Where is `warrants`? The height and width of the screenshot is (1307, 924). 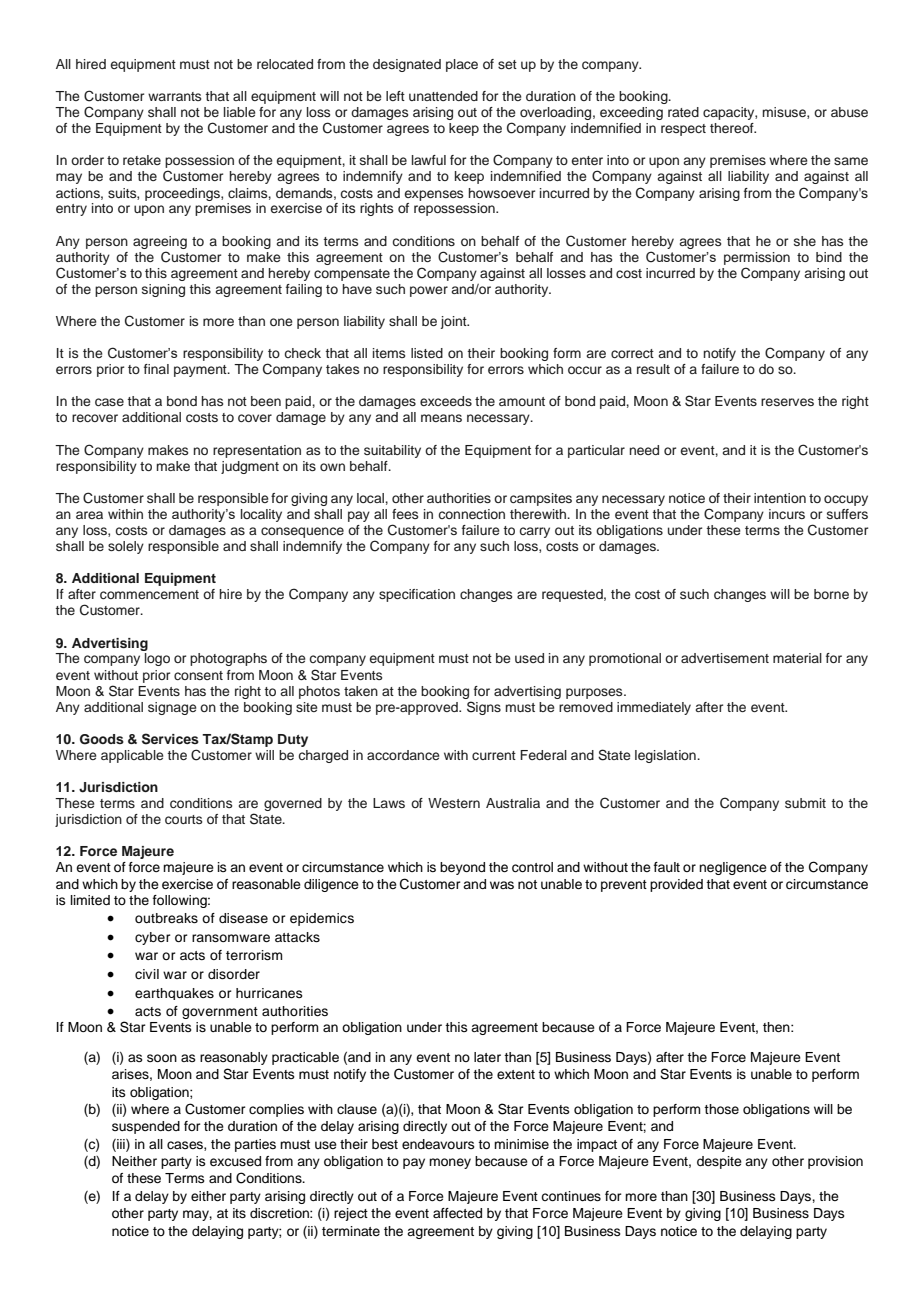
warrants is located at coordinates (174, 96).
